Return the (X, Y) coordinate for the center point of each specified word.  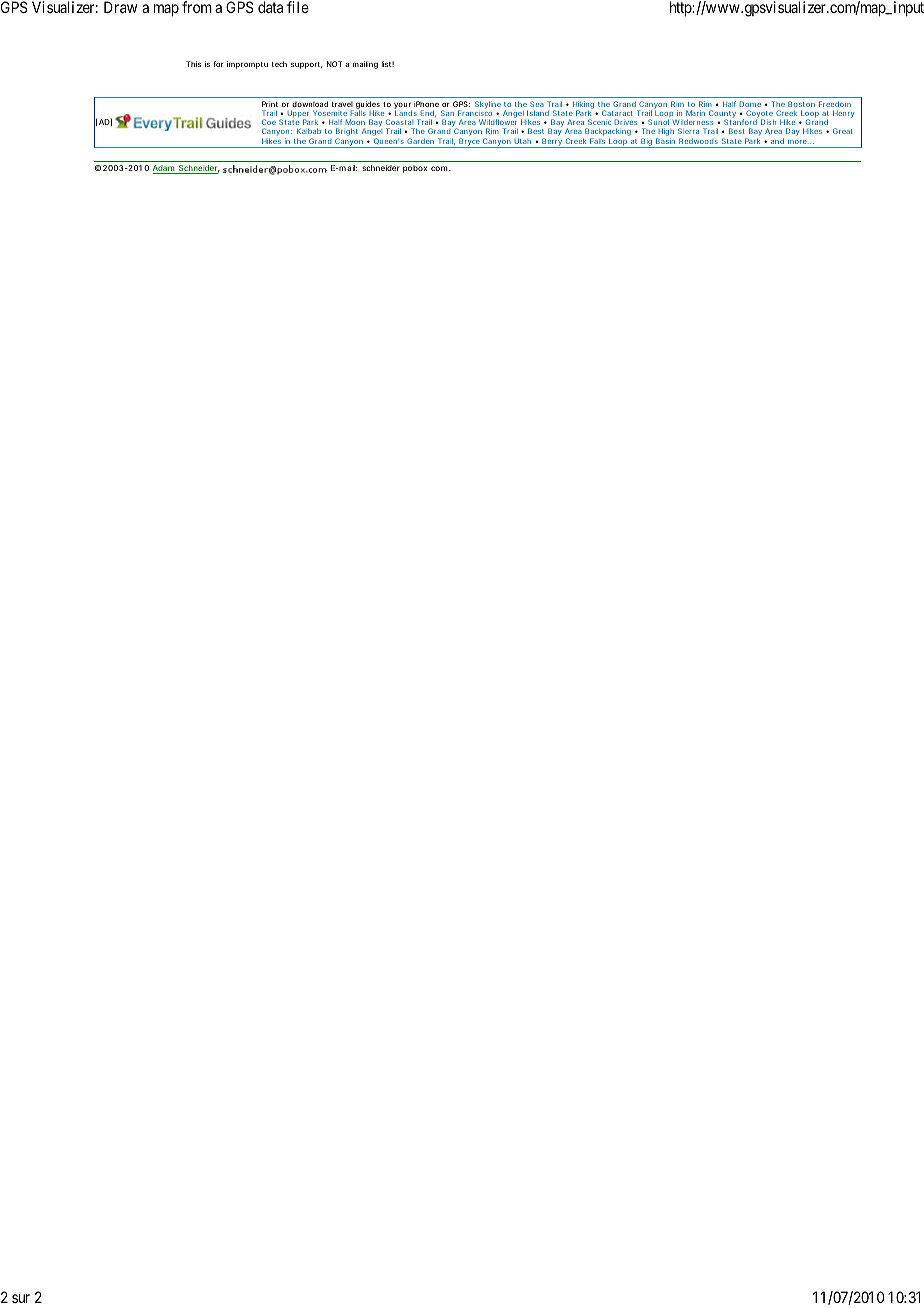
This (193, 64)
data (270, 7)
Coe (269, 122)
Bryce (469, 143)
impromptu (247, 65)
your (402, 107)
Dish (768, 122)
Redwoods (698, 141)
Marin (695, 113)
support (306, 65)
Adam (165, 169)
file (298, 7)
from (197, 7)
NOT (334, 64)
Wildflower (498, 122)
